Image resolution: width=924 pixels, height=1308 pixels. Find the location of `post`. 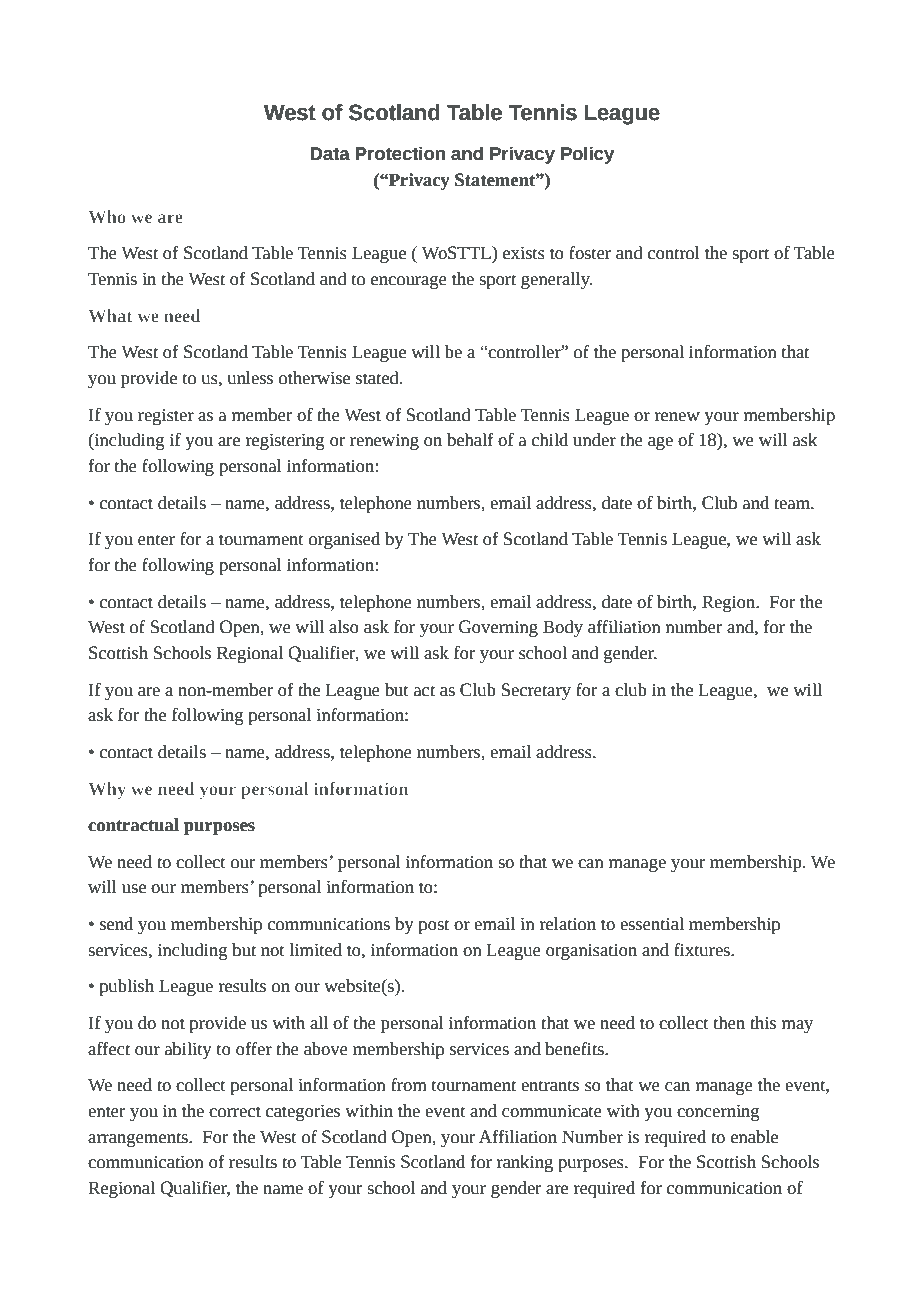

post is located at coordinates (434, 926).
